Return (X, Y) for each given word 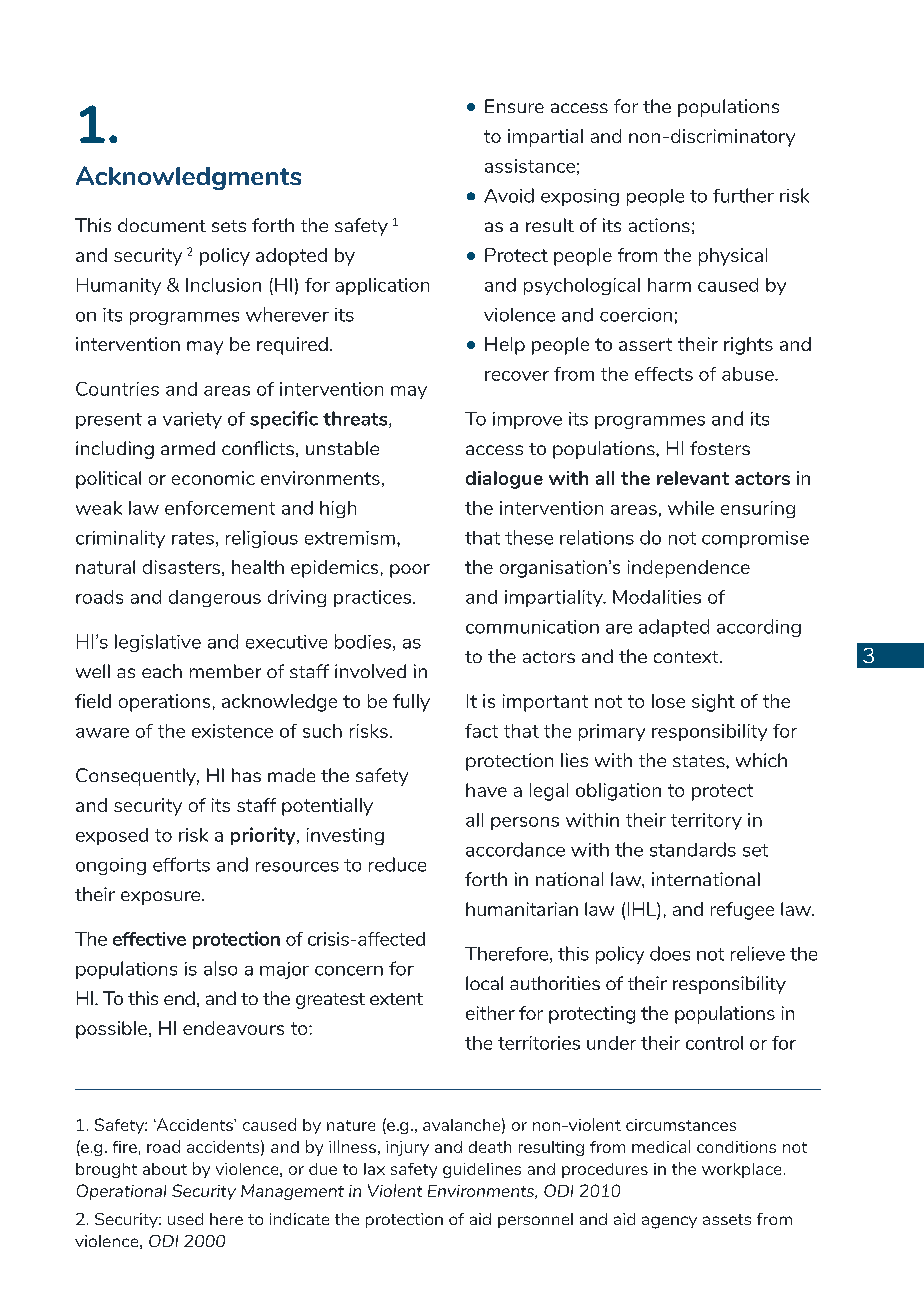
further (743, 195)
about (165, 1169)
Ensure (514, 106)
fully (411, 703)
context (687, 657)
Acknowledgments (188, 178)
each (162, 671)
